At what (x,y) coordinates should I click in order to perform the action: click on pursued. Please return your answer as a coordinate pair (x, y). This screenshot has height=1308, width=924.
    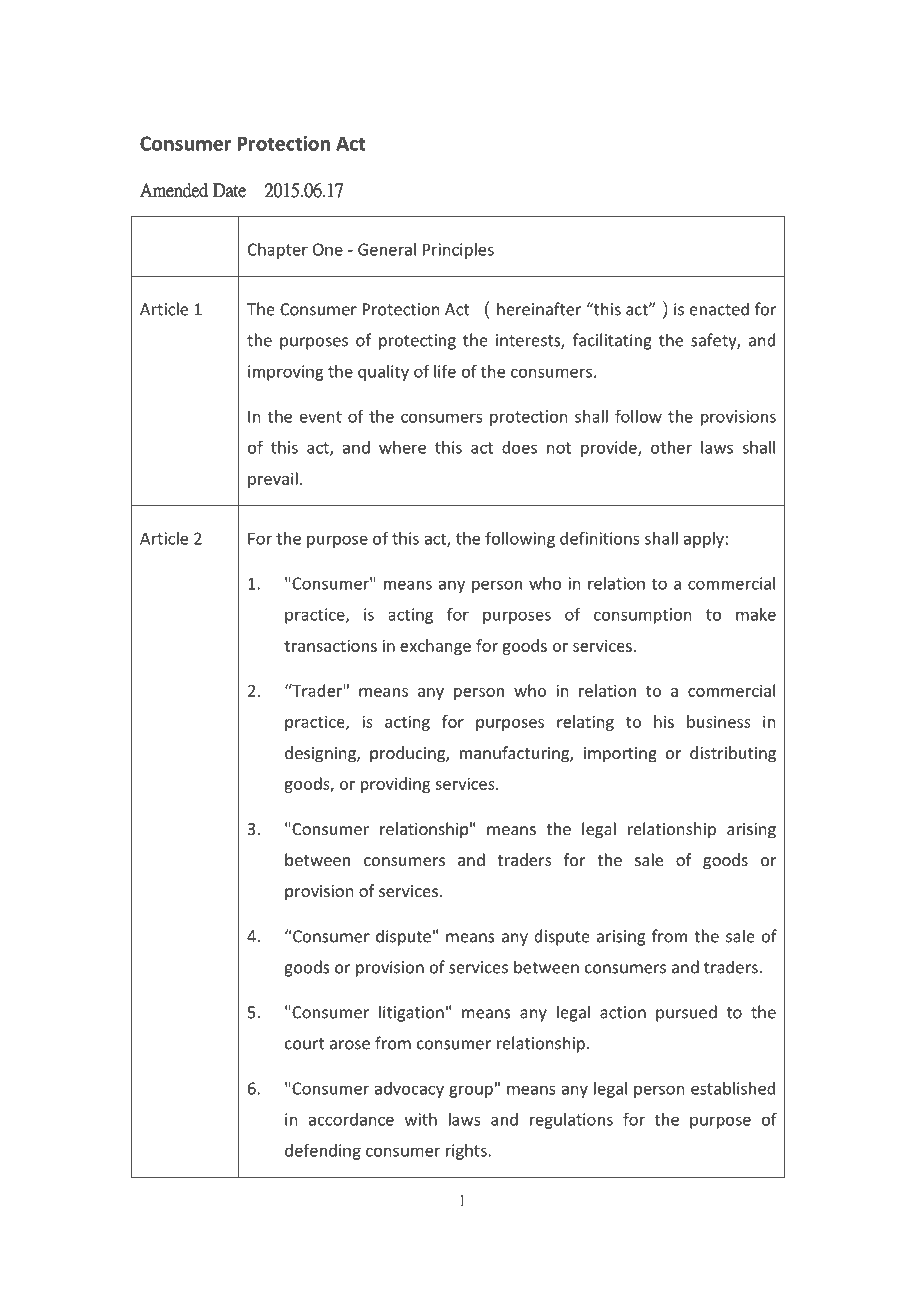
    Looking at the image, I should click on (686, 1013).
